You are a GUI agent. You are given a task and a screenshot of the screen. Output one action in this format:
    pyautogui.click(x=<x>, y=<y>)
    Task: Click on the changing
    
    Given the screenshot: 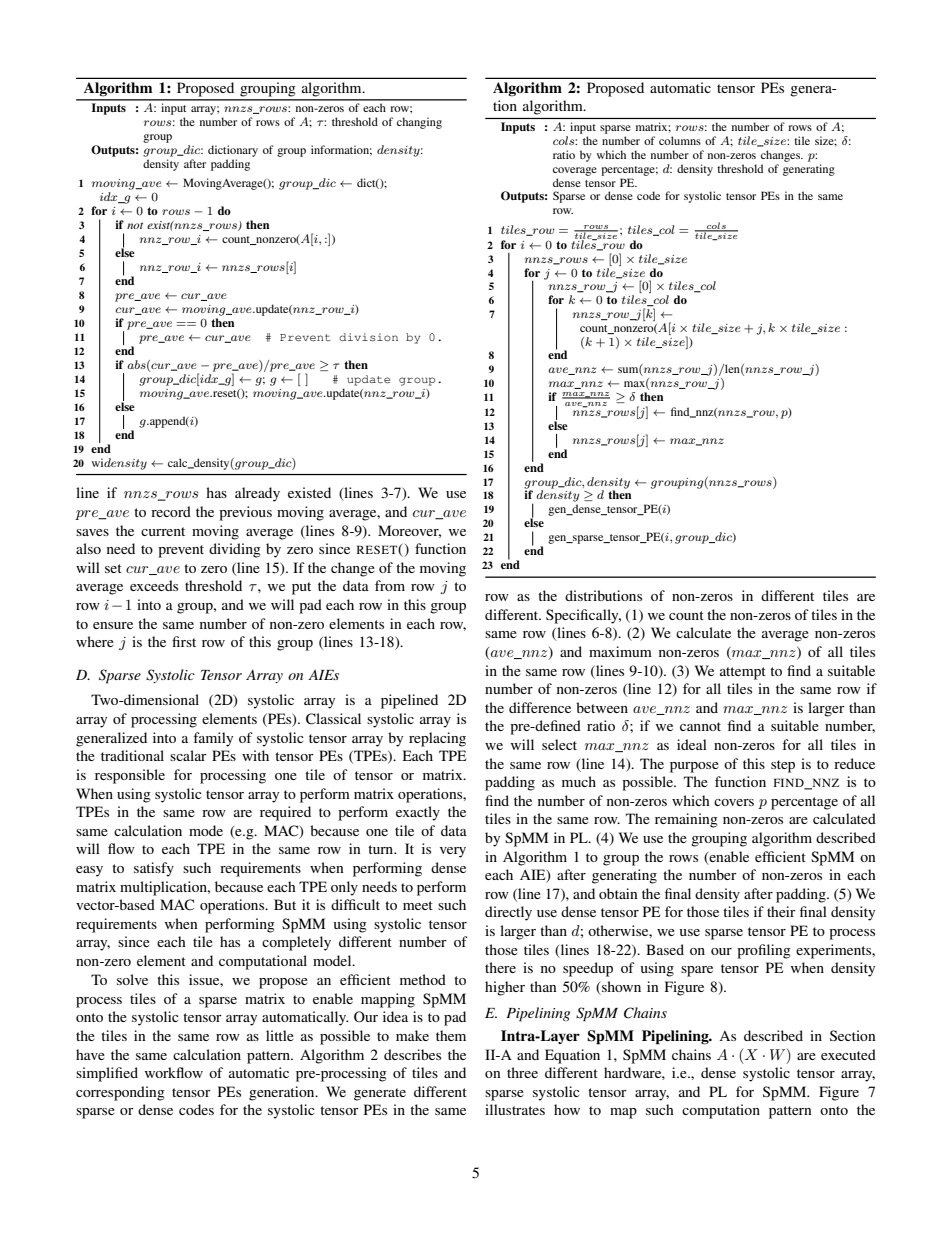 What is the action you would take?
    pyautogui.click(x=419, y=123)
